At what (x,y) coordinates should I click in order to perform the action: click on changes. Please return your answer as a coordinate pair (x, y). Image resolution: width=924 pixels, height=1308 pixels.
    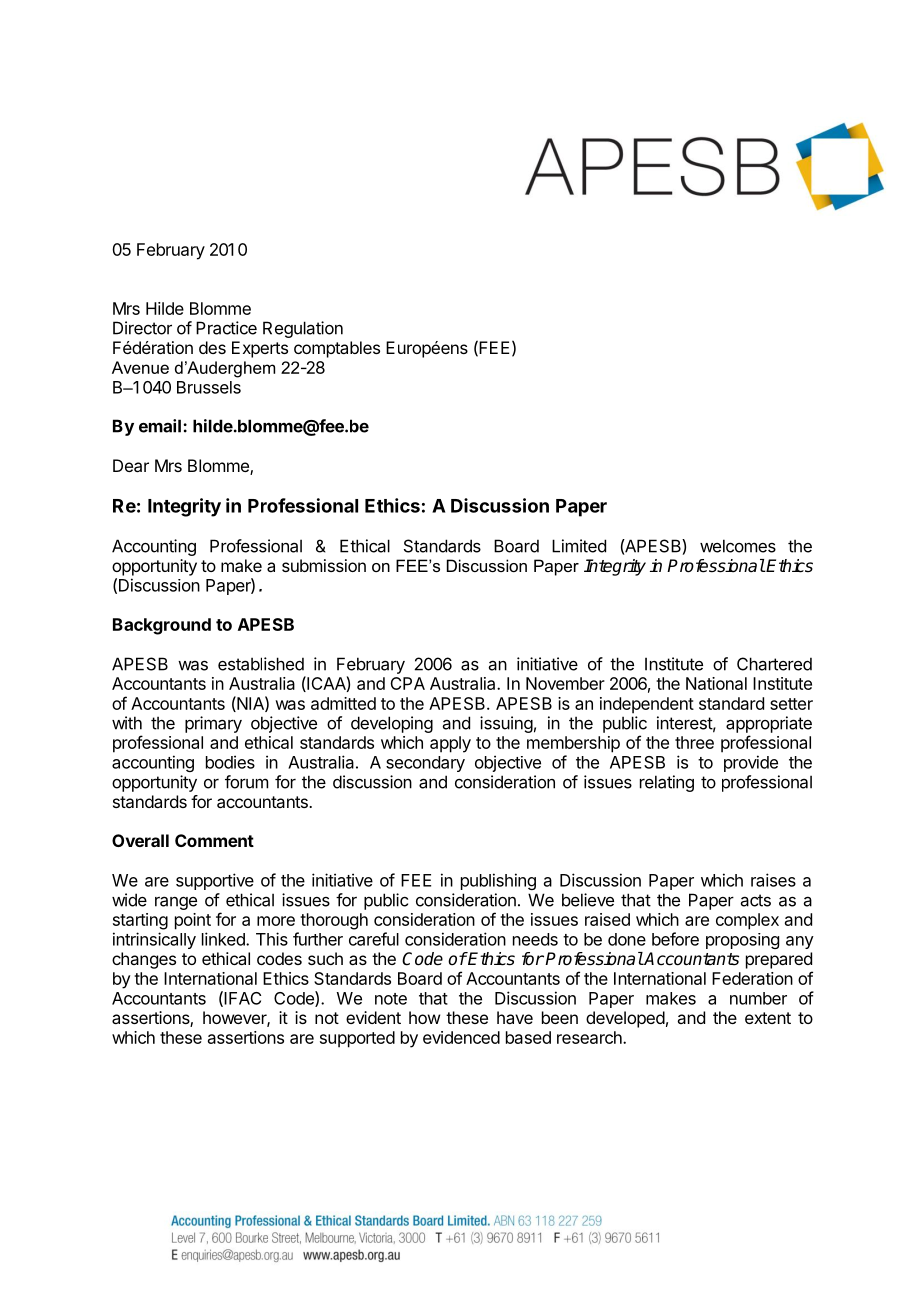
    Looking at the image, I should click on (144, 960).
